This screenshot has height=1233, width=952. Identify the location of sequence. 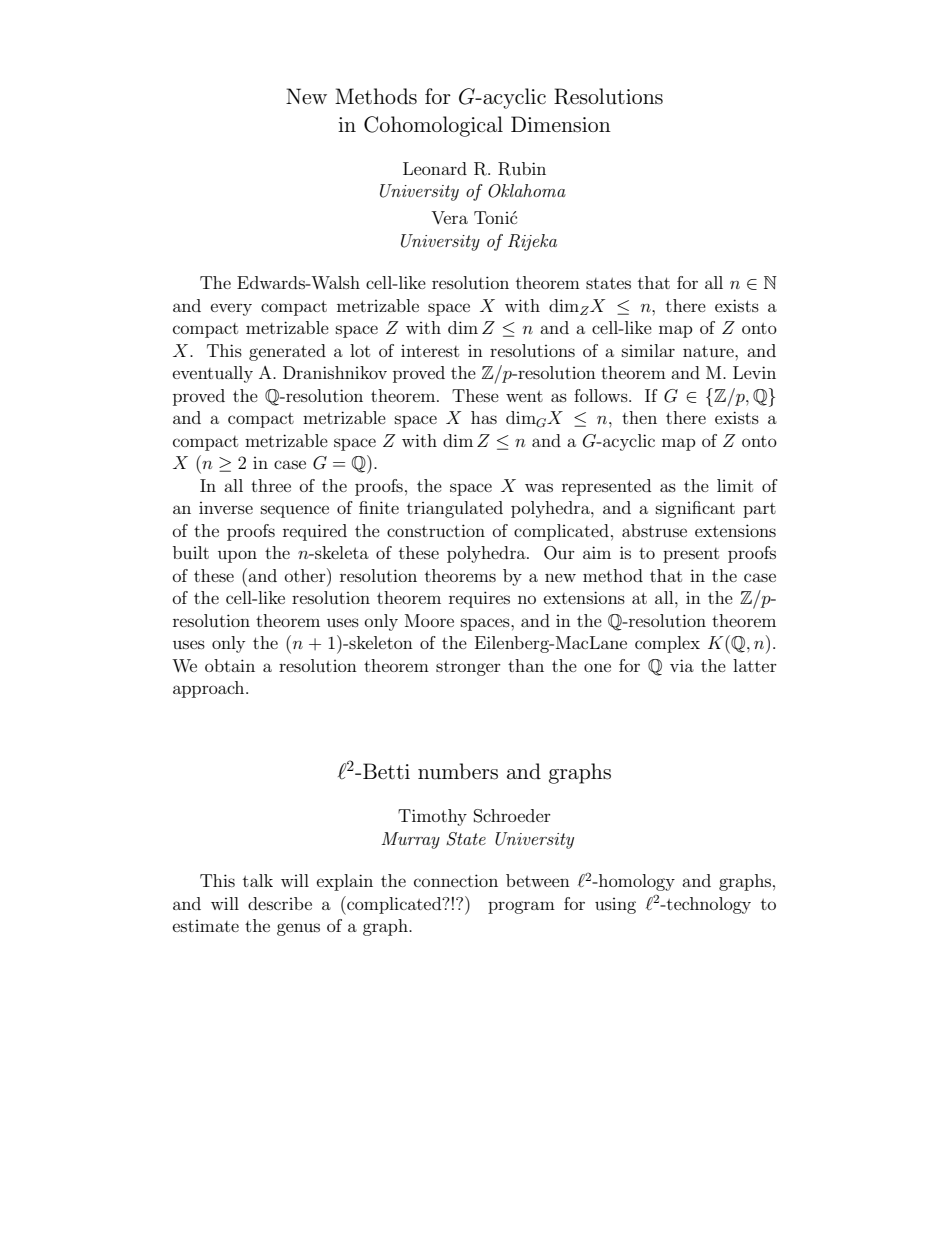
(295, 511).
